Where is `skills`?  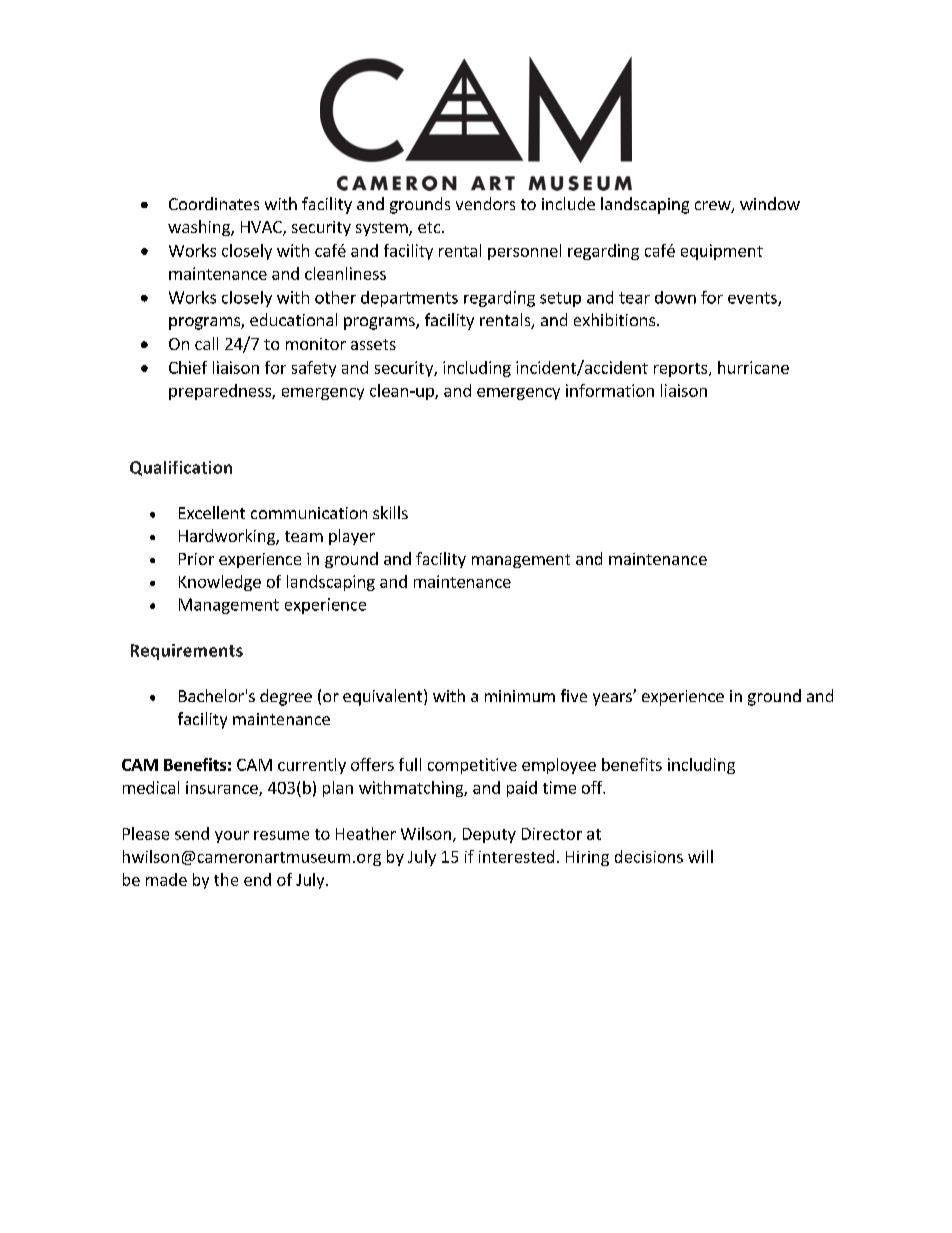
skills is located at coordinates (390, 512).
